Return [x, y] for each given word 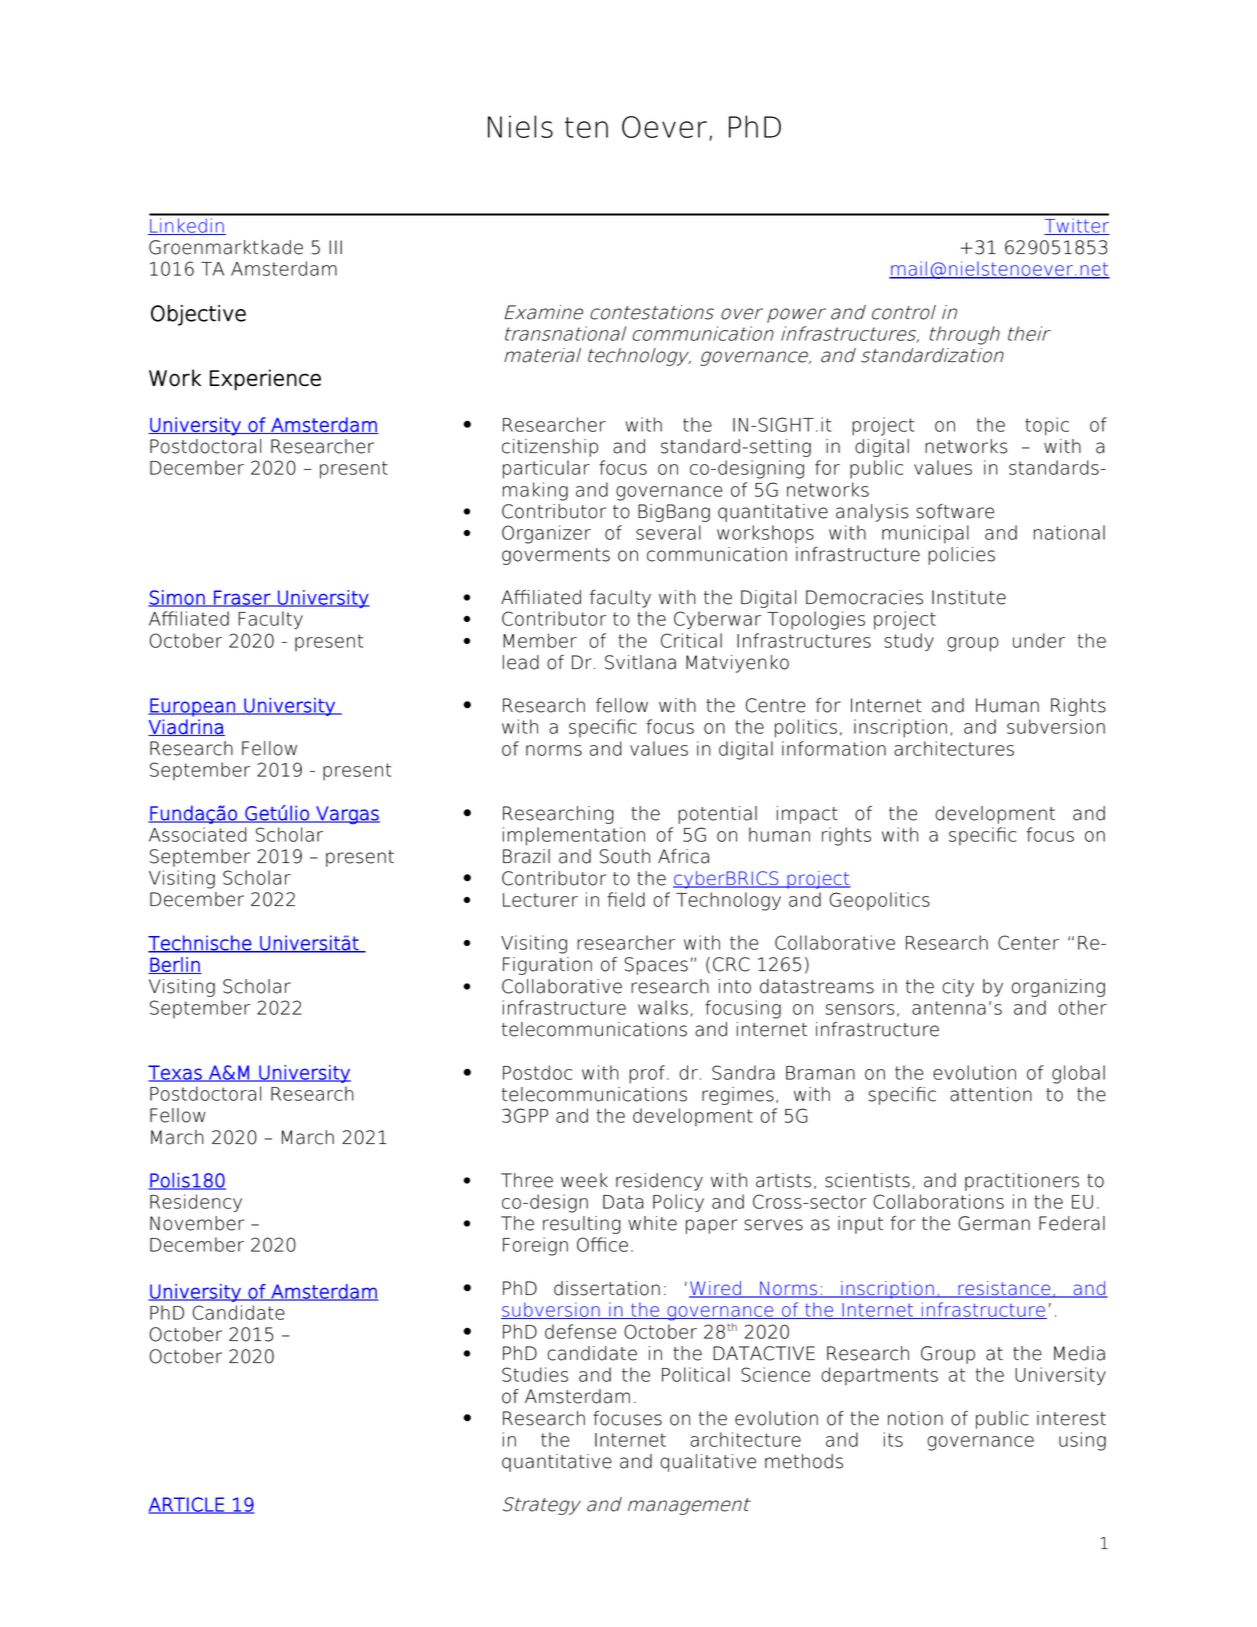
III [335, 247]
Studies [535, 1374]
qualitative [708, 1463]
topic [1047, 426]
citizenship [550, 448]
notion [915, 1418]
